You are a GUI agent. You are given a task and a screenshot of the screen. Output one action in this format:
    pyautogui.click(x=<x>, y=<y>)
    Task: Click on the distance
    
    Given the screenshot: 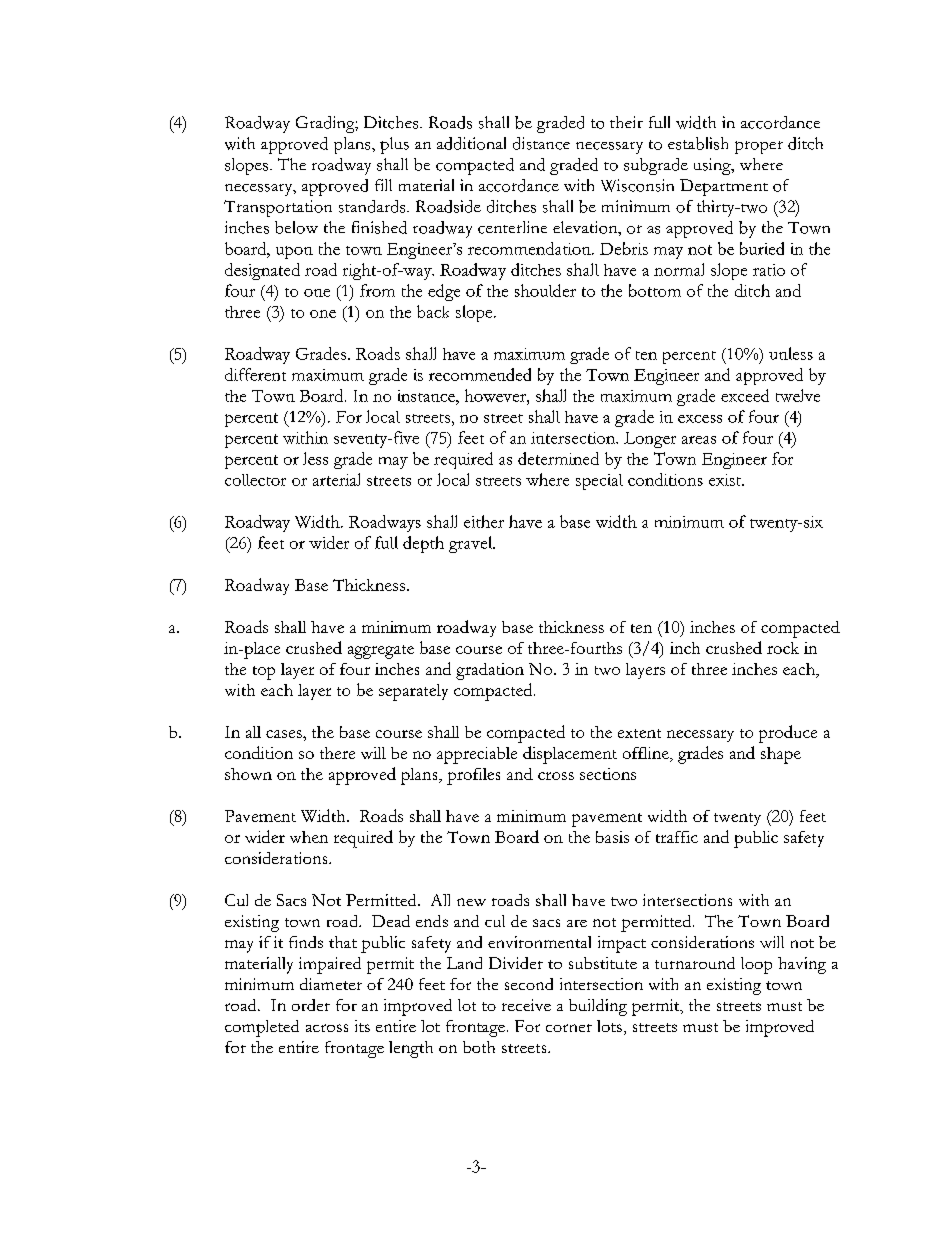 What is the action you would take?
    pyautogui.click(x=541, y=143)
